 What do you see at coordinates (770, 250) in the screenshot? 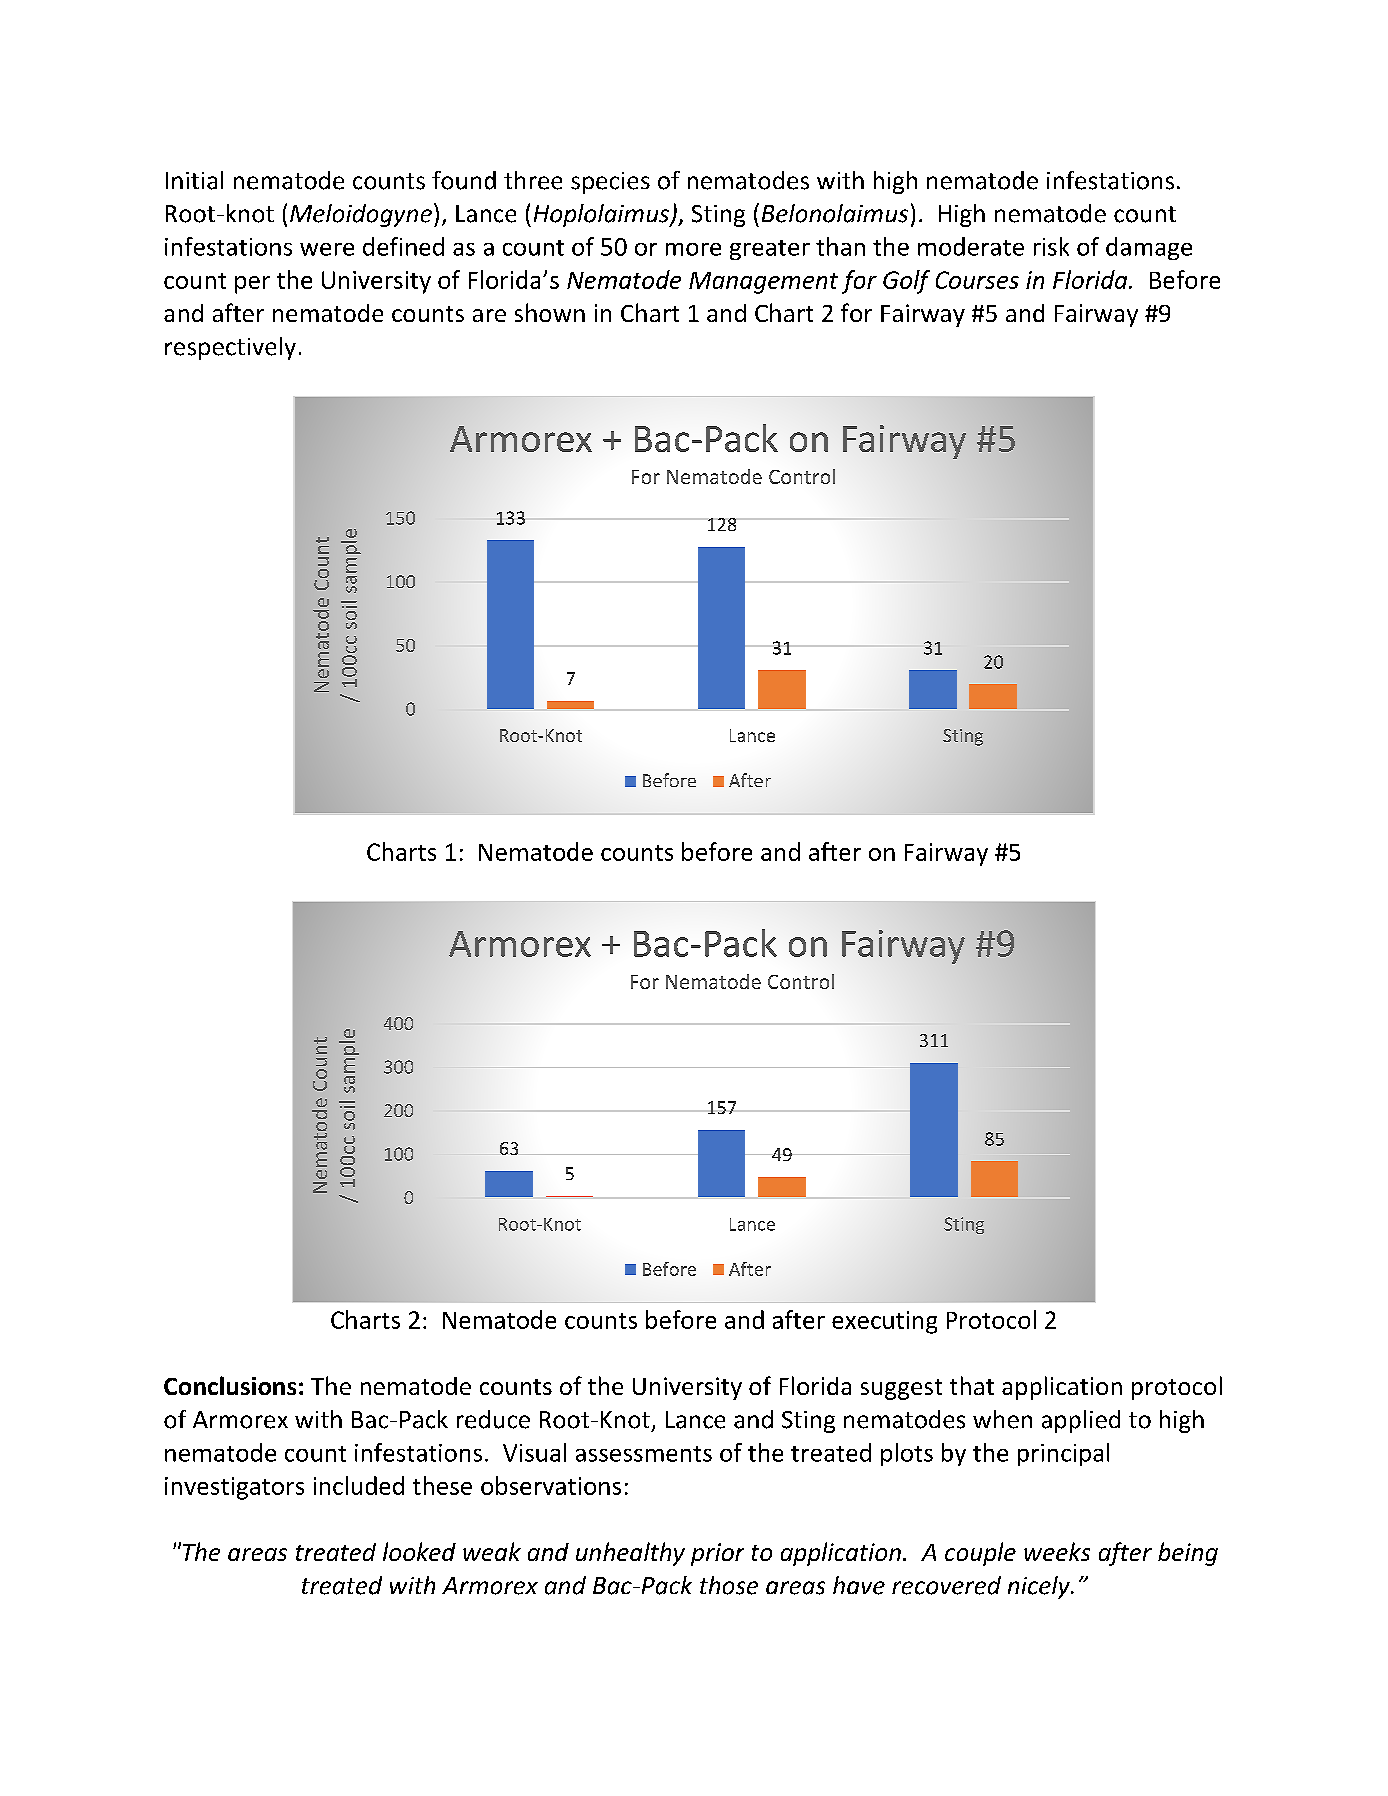
I see `greater` at bounding box center [770, 250].
